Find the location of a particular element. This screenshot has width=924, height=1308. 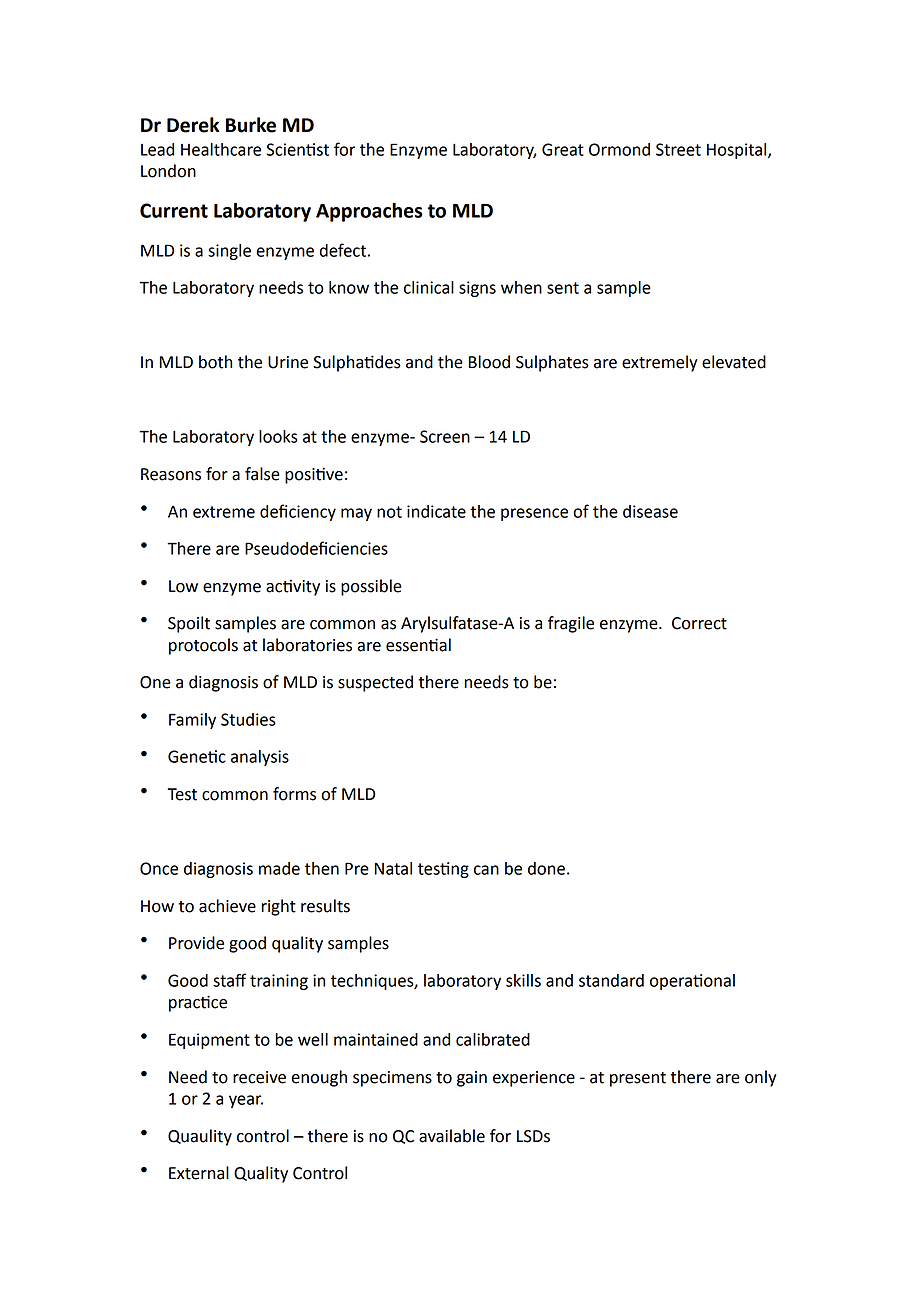

External is located at coordinates (199, 1173).
